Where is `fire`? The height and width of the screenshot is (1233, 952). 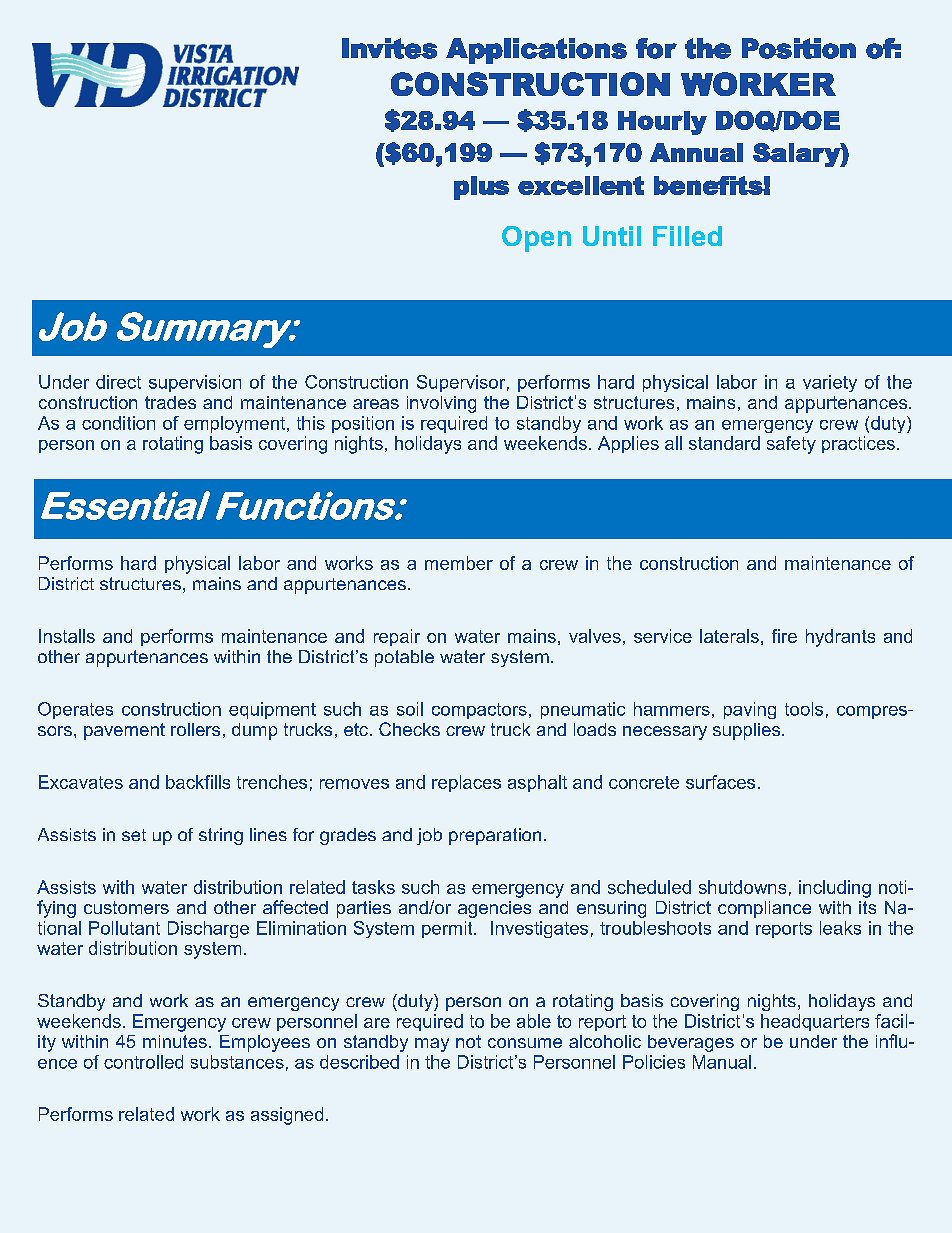 fire is located at coordinates (784, 636).
